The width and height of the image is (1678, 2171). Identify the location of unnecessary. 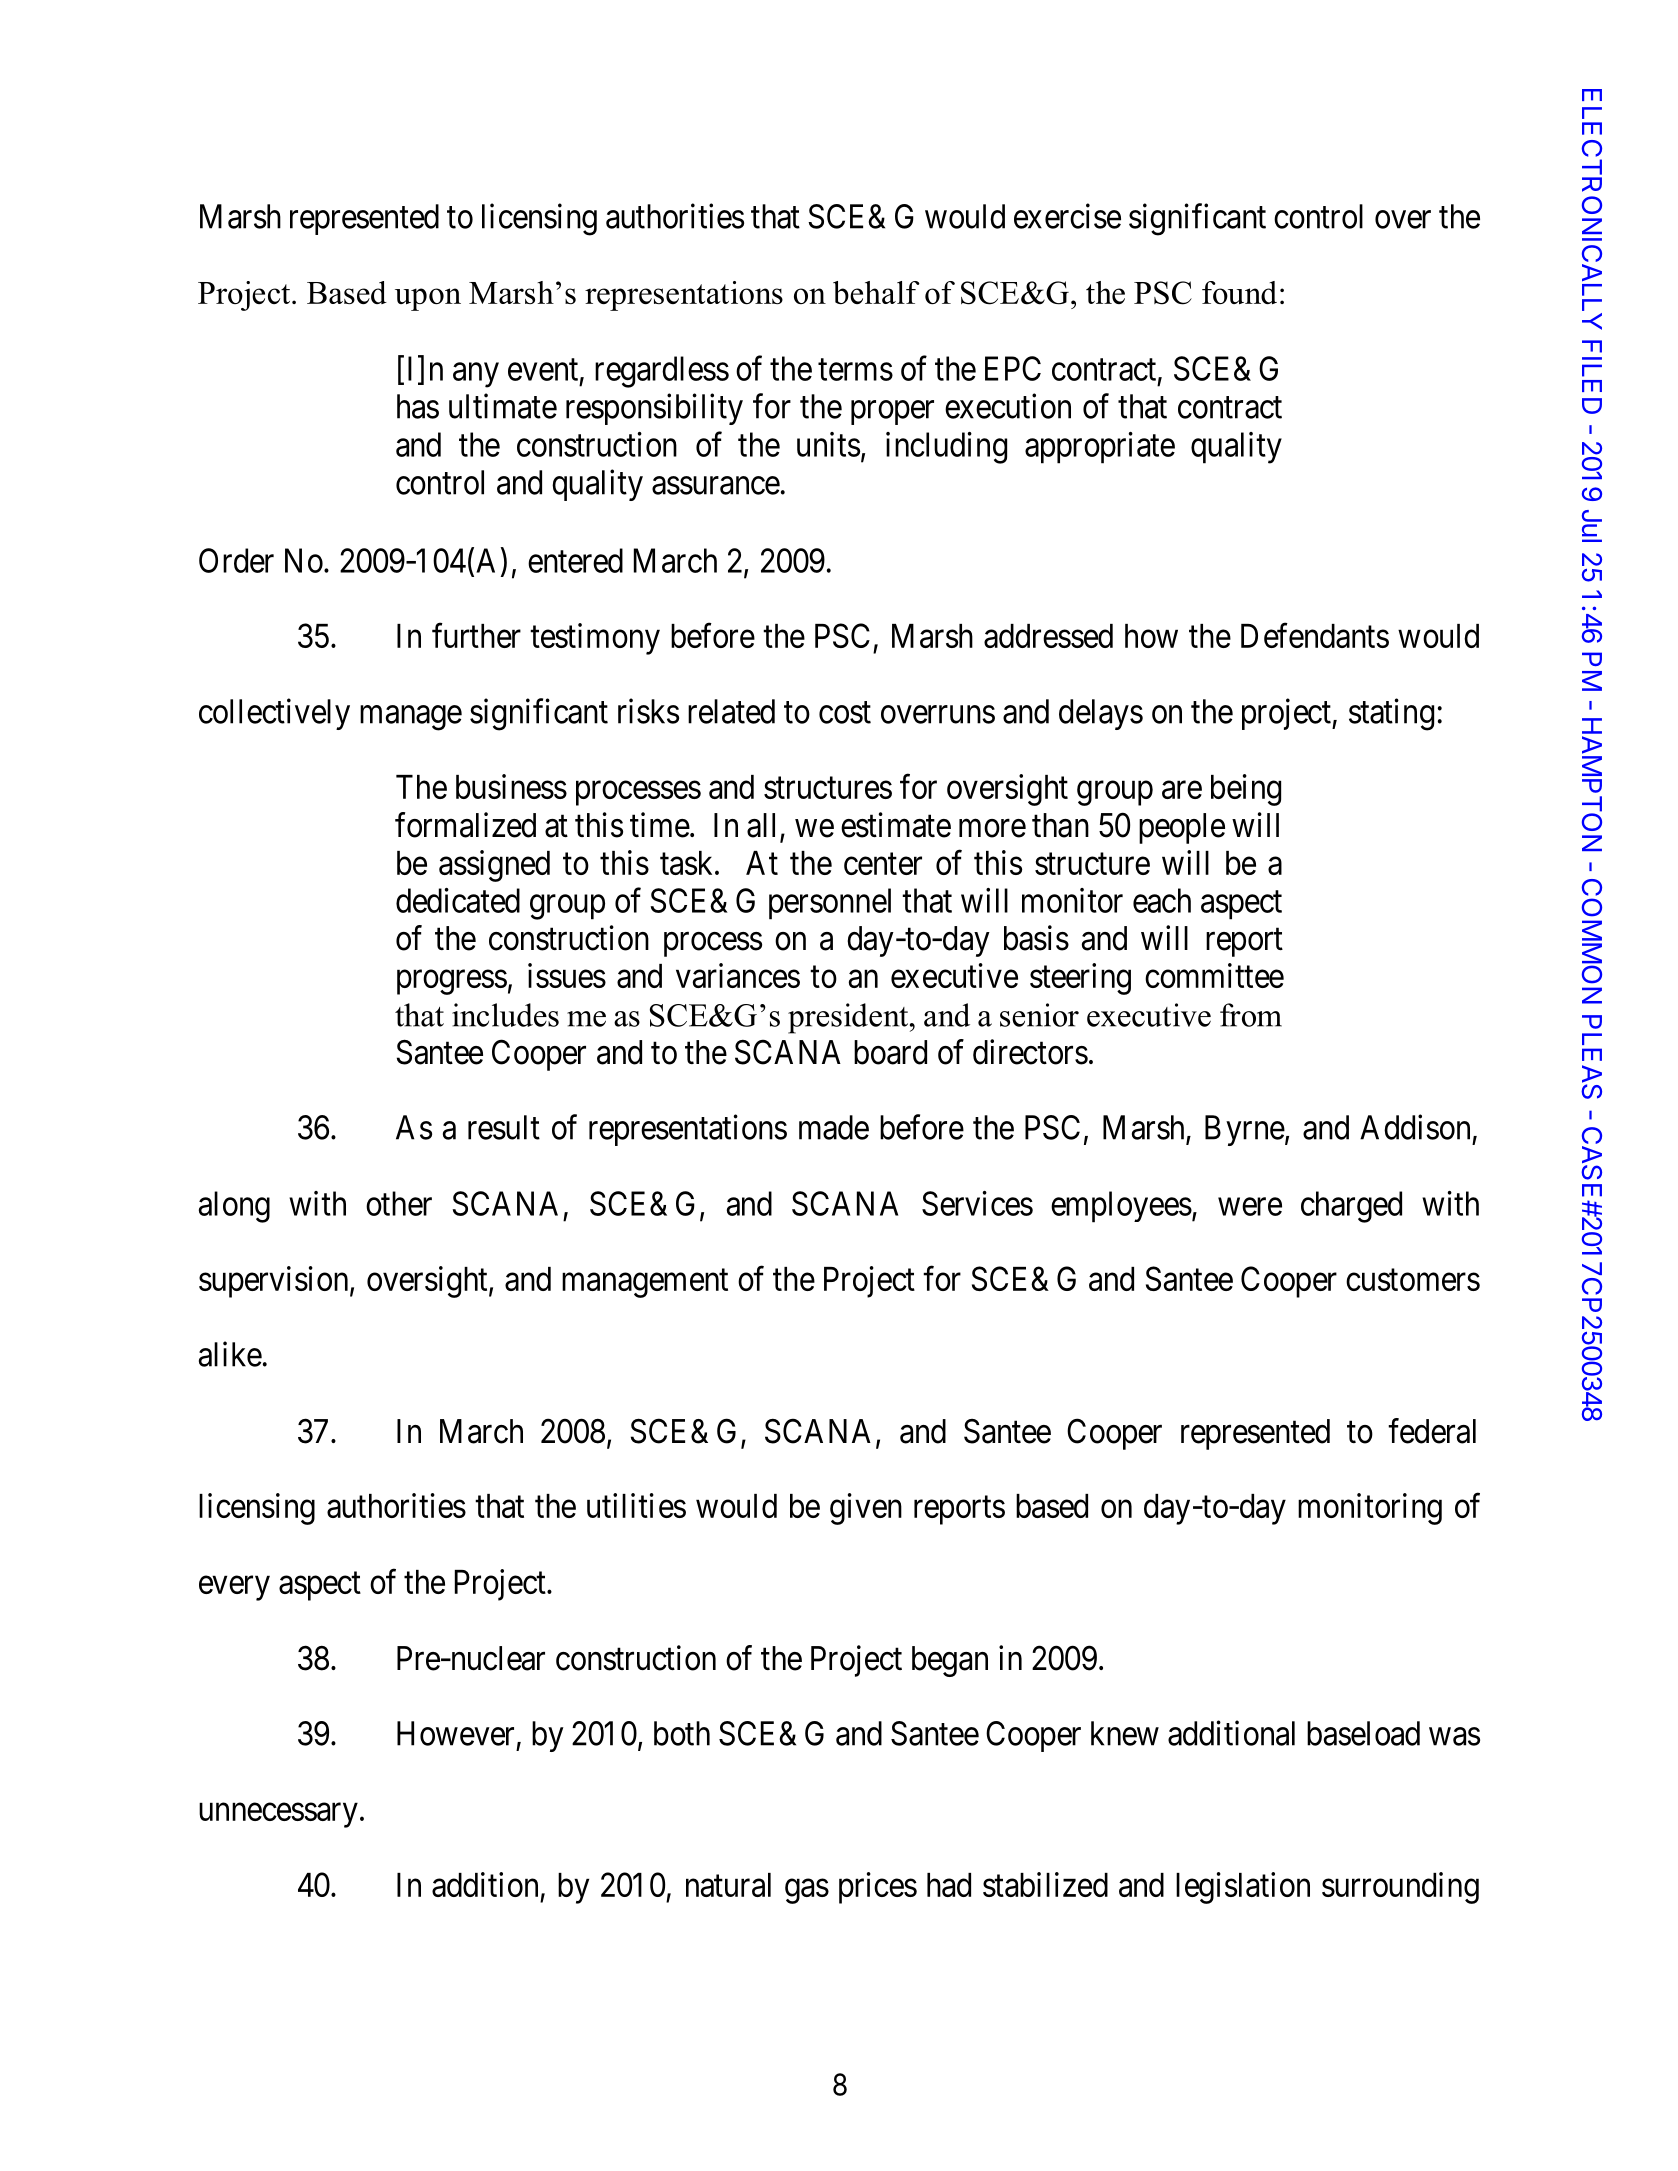
(278, 1815).
